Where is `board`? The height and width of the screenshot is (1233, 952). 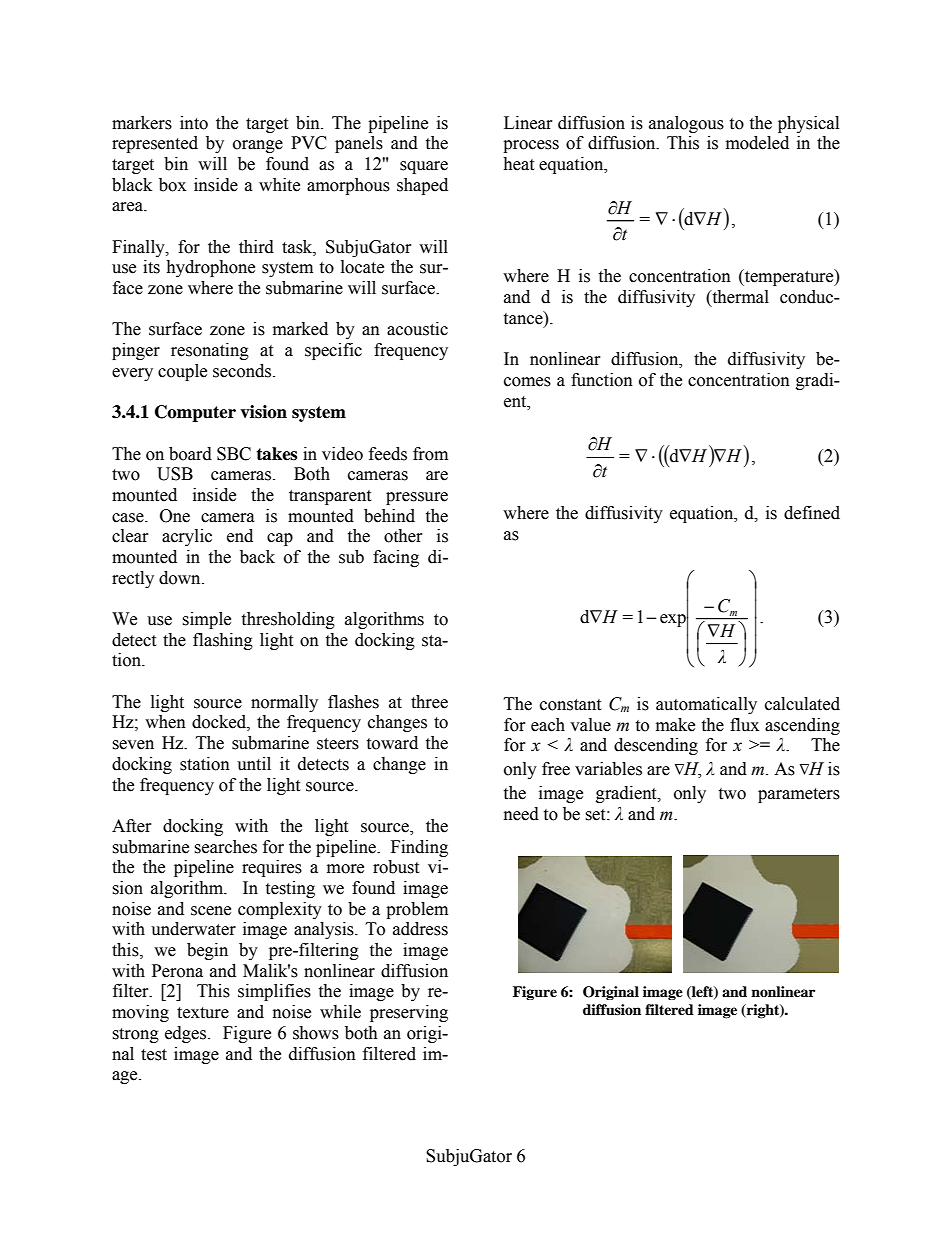 board is located at coordinates (190, 454).
